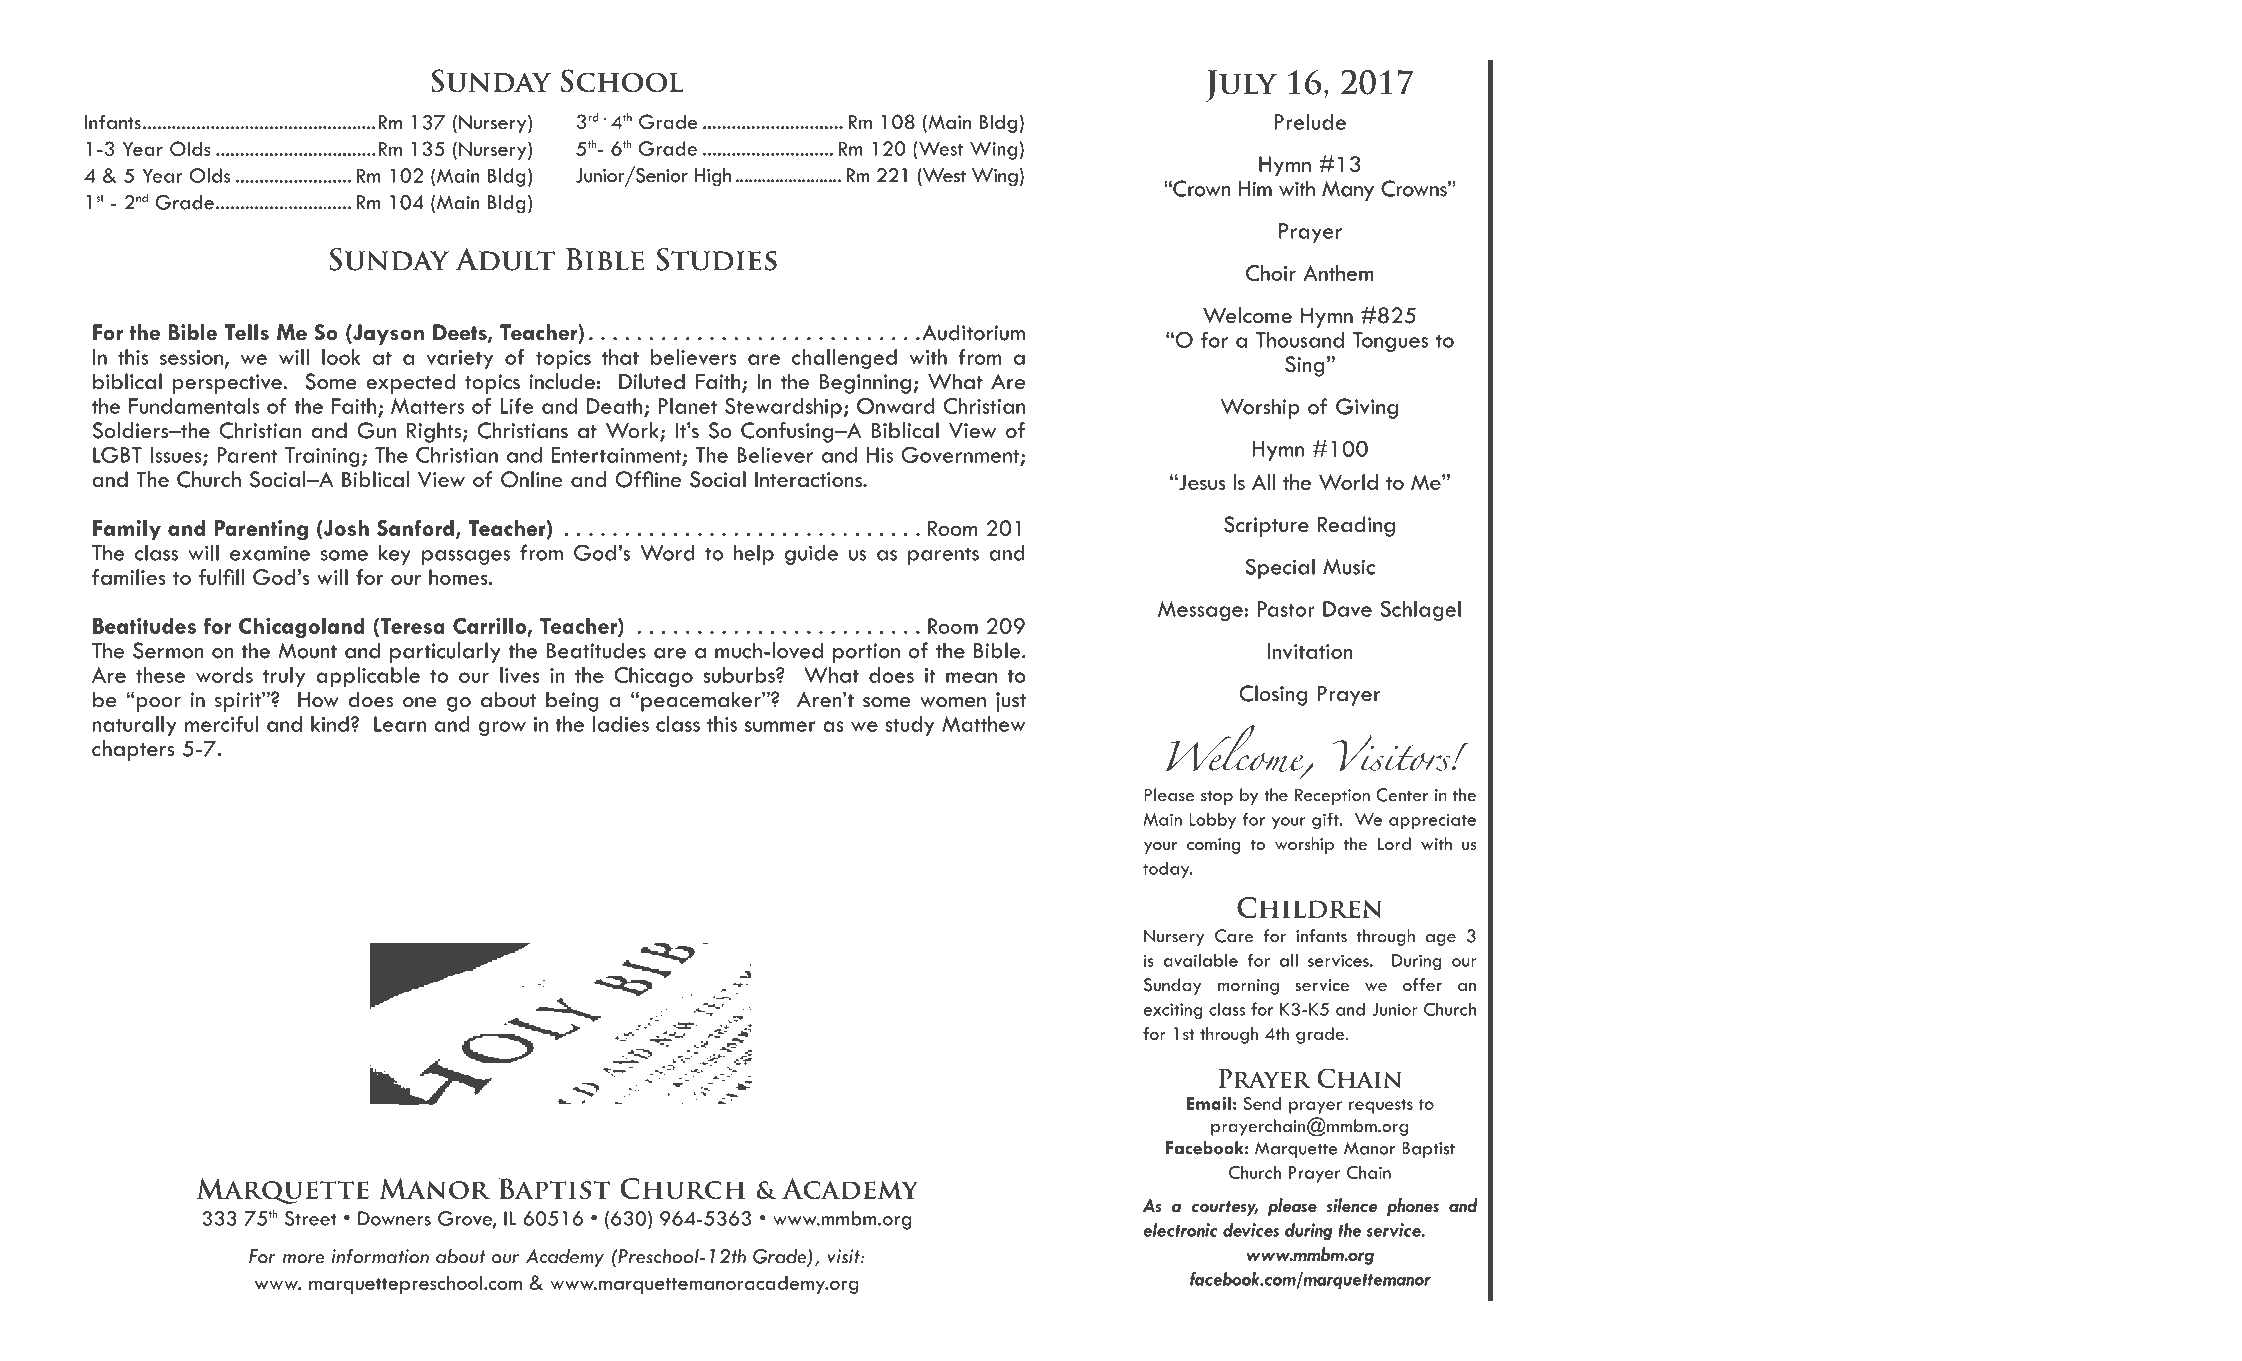 This screenshot has height=1361, width=2242. What do you see at coordinates (284, 677) in the screenshot?
I see `truly` at bounding box center [284, 677].
